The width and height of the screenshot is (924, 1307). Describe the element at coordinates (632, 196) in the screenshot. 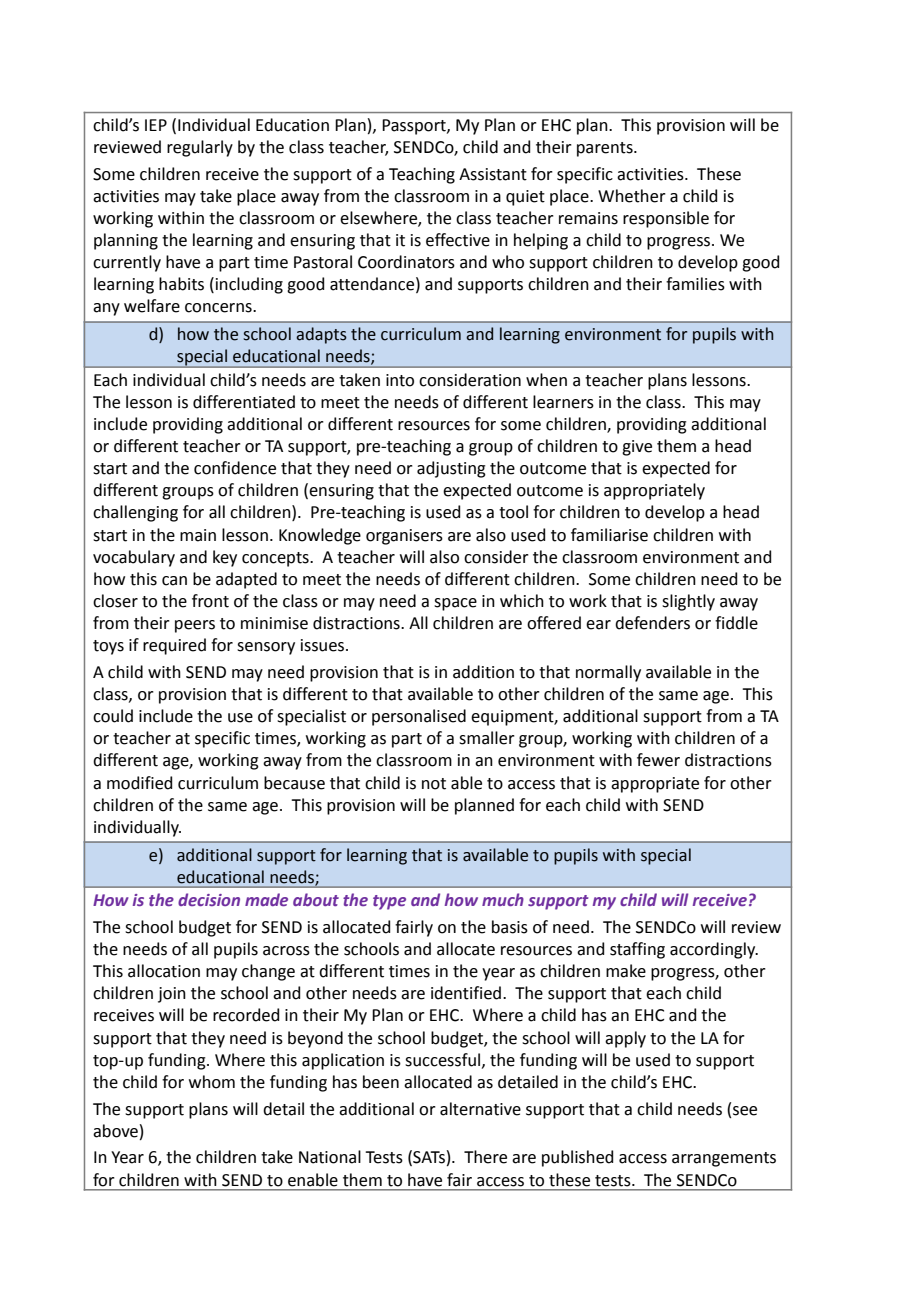

I see `Whether` at that location.
